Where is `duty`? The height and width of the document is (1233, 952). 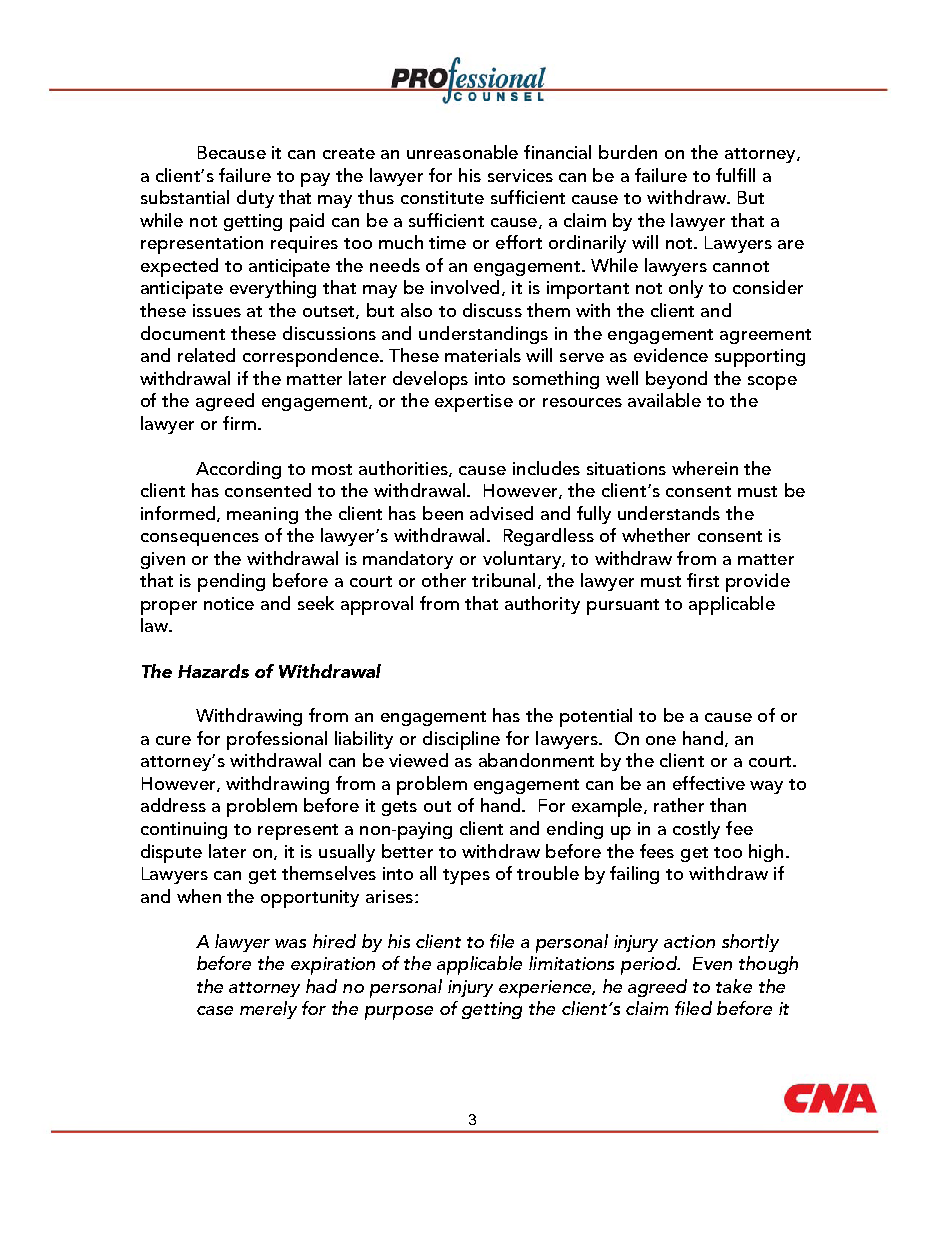 duty is located at coordinates (255, 199).
